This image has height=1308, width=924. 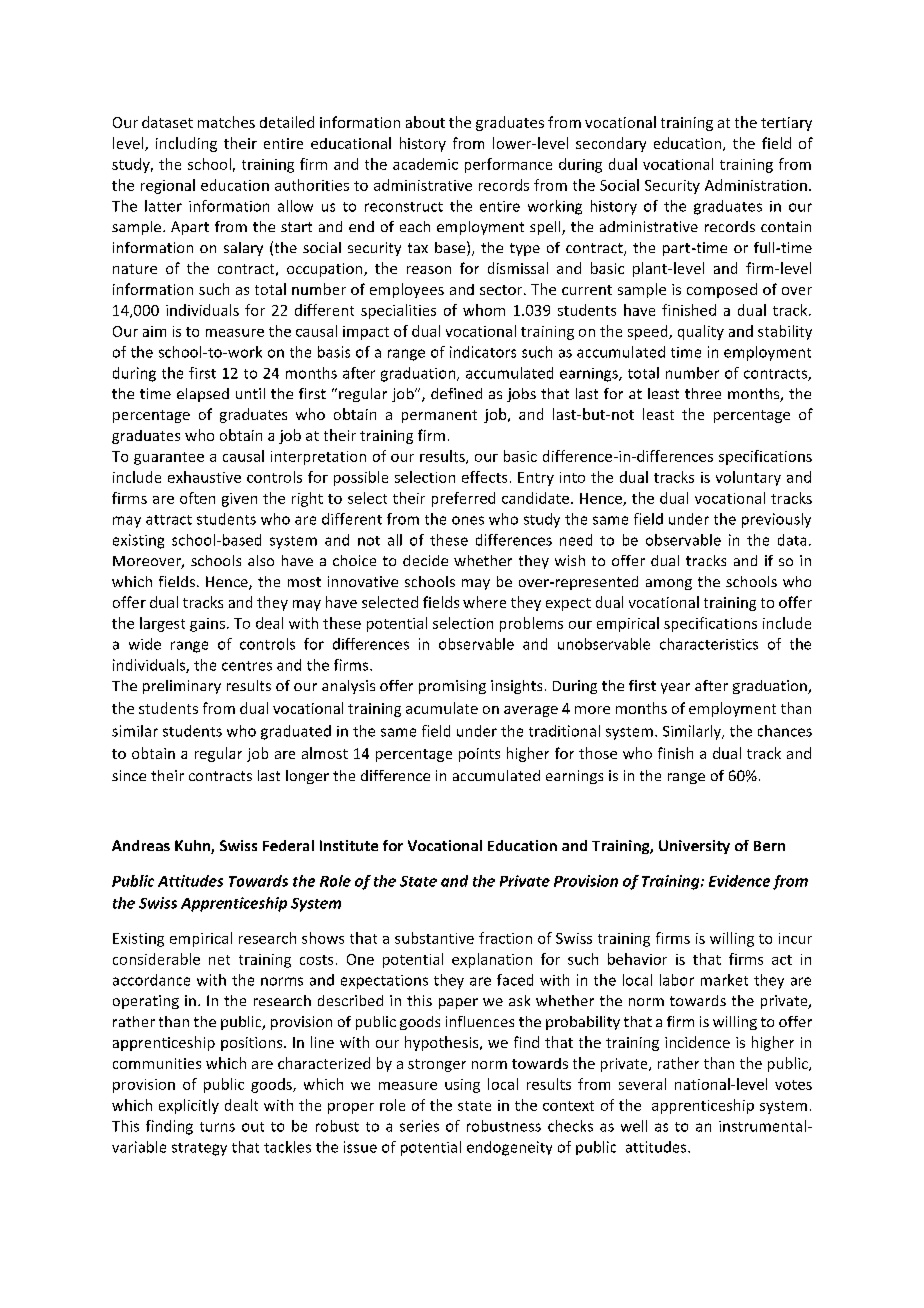 What do you see at coordinates (425, 164) in the image?
I see `academic` at bounding box center [425, 164].
